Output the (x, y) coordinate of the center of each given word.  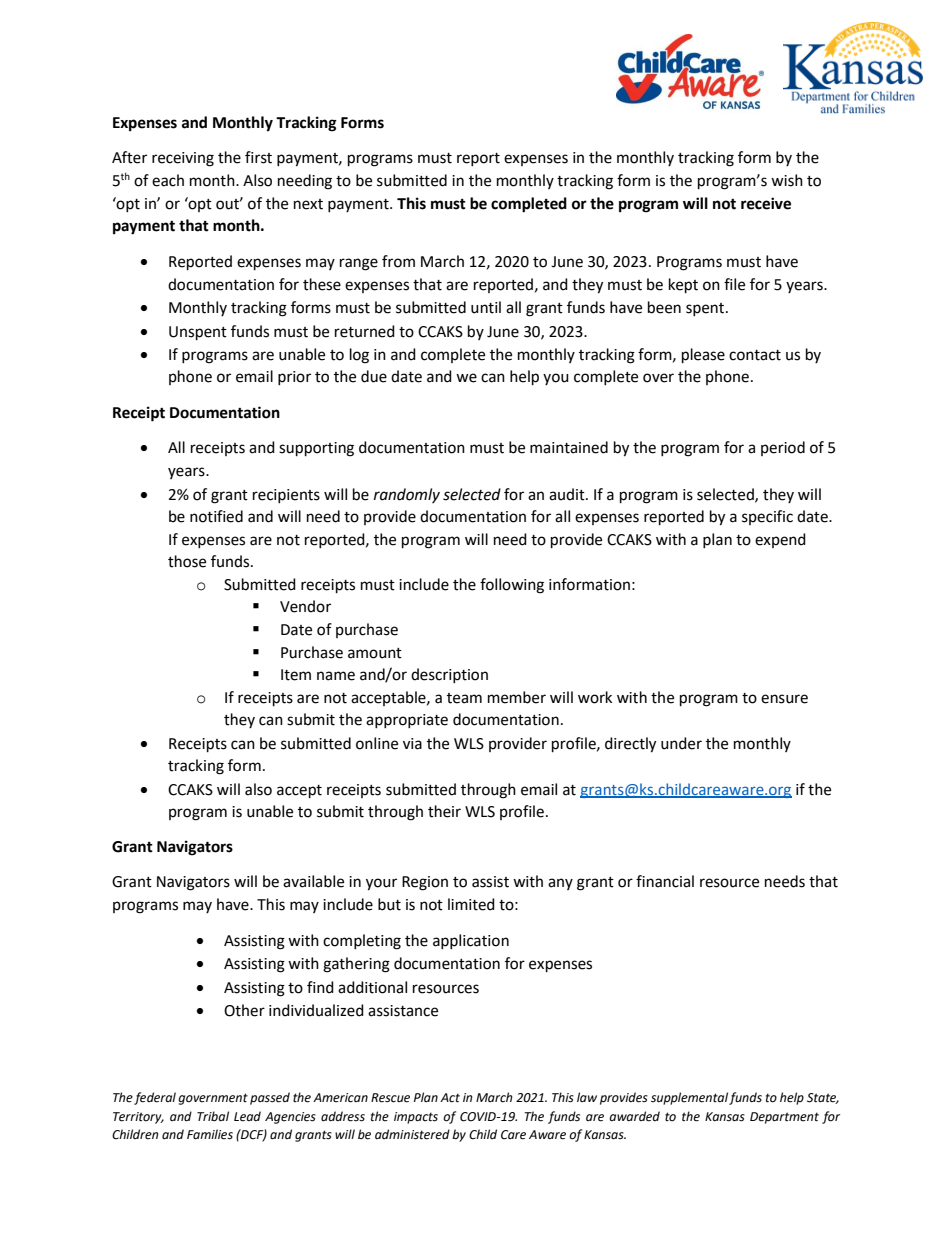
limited (471, 904)
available (313, 881)
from (398, 261)
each (168, 180)
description (449, 675)
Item (296, 675)
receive (766, 203)
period (783, 448)
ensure (784, 699)
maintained (569, 447)
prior (294, 378)
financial (665, 881)
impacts (416, 1118)
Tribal (213, 1116)
